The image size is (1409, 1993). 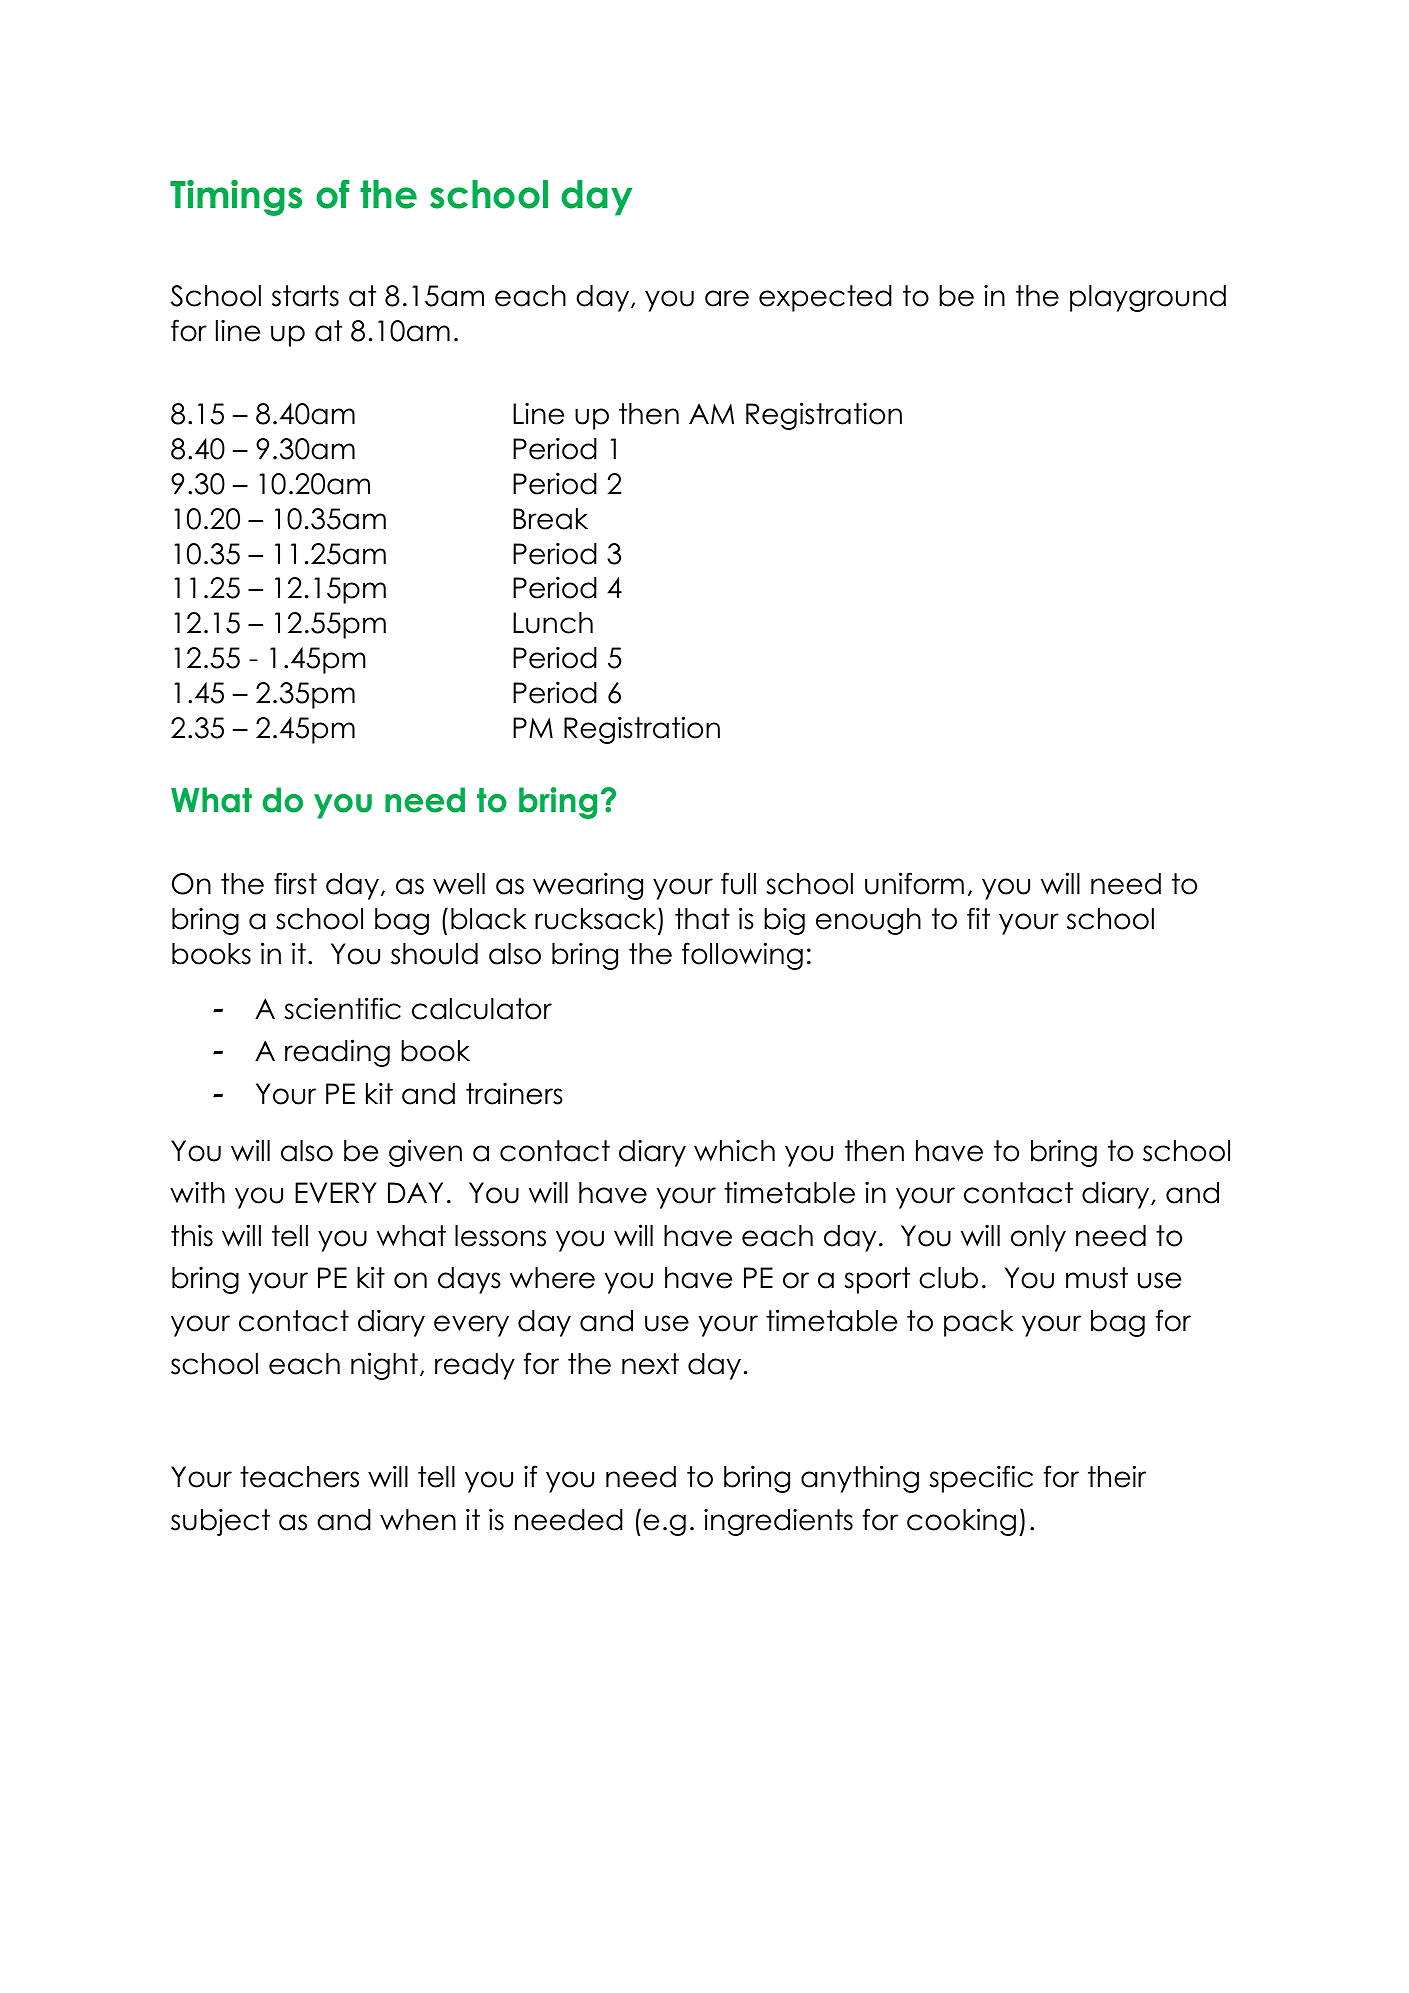 I want to click on playground, so click(x=1148, y=298).
